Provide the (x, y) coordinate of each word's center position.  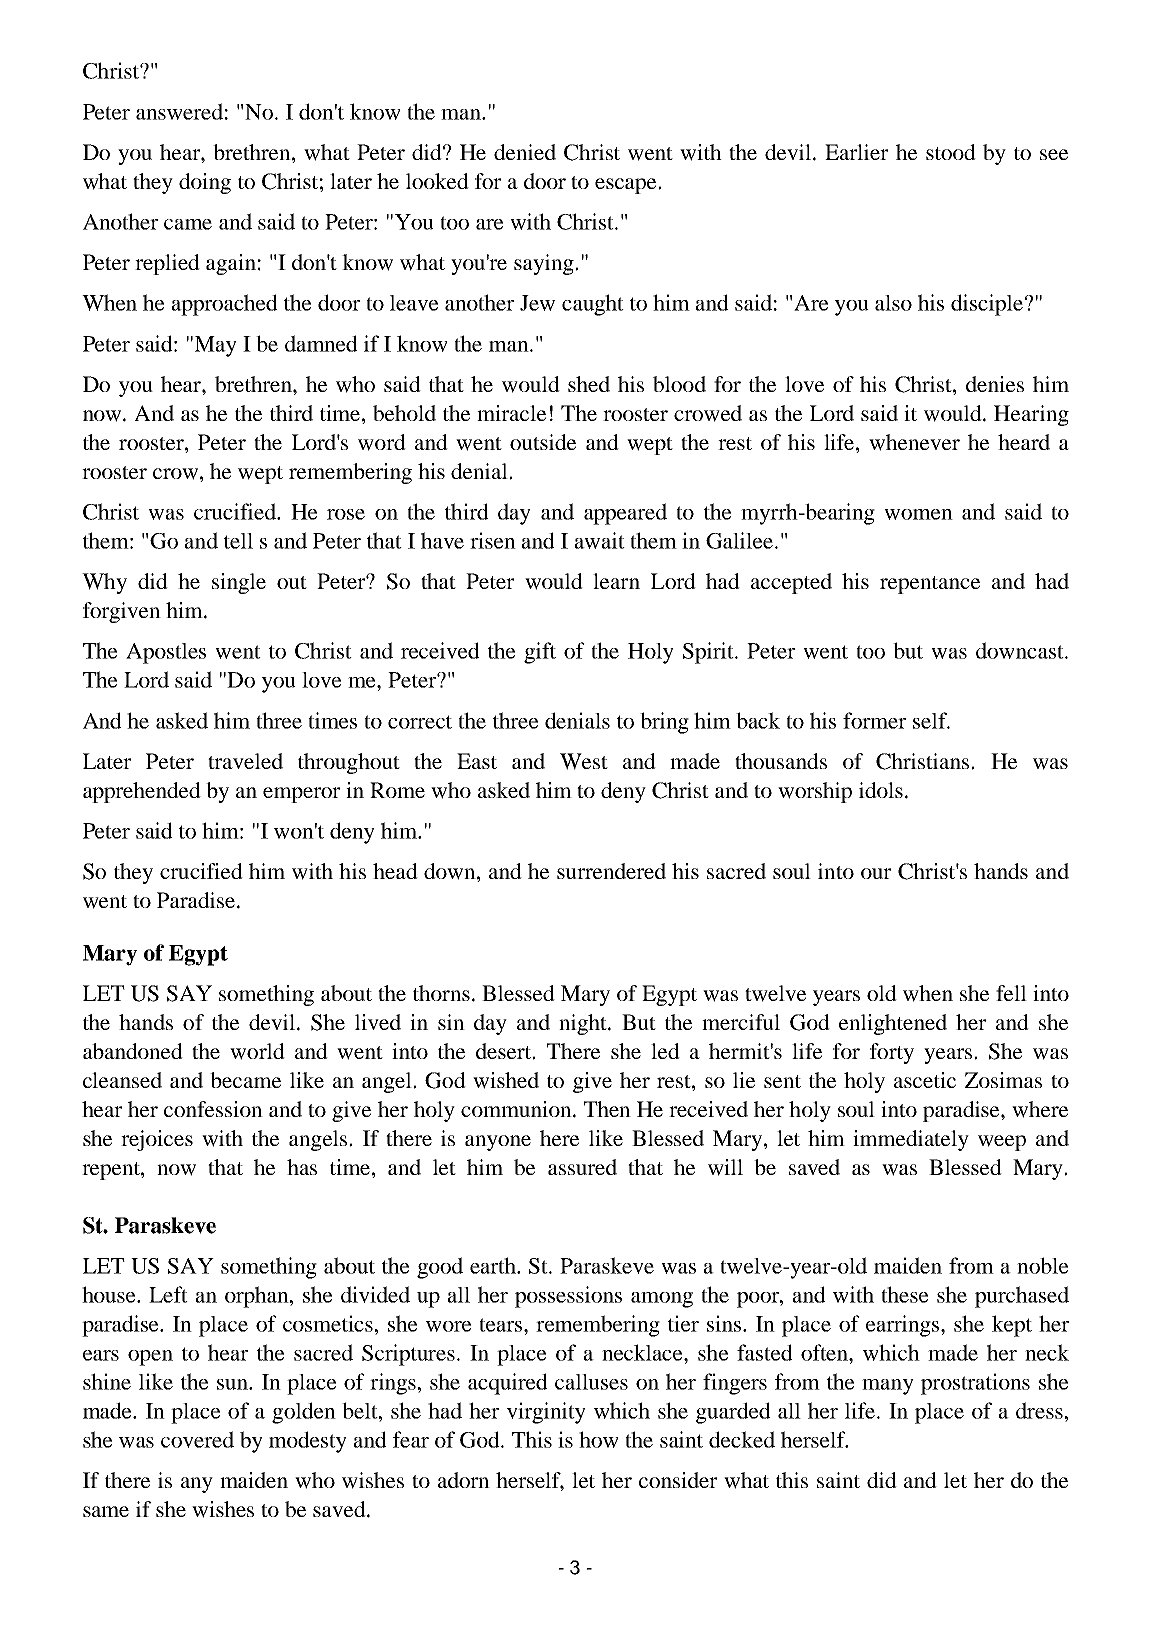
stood (951, 152)
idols (881, 790)
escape (627, 186)
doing (205, 183)
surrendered (611, 871)
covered (197, 1439)
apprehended (142, 792)
